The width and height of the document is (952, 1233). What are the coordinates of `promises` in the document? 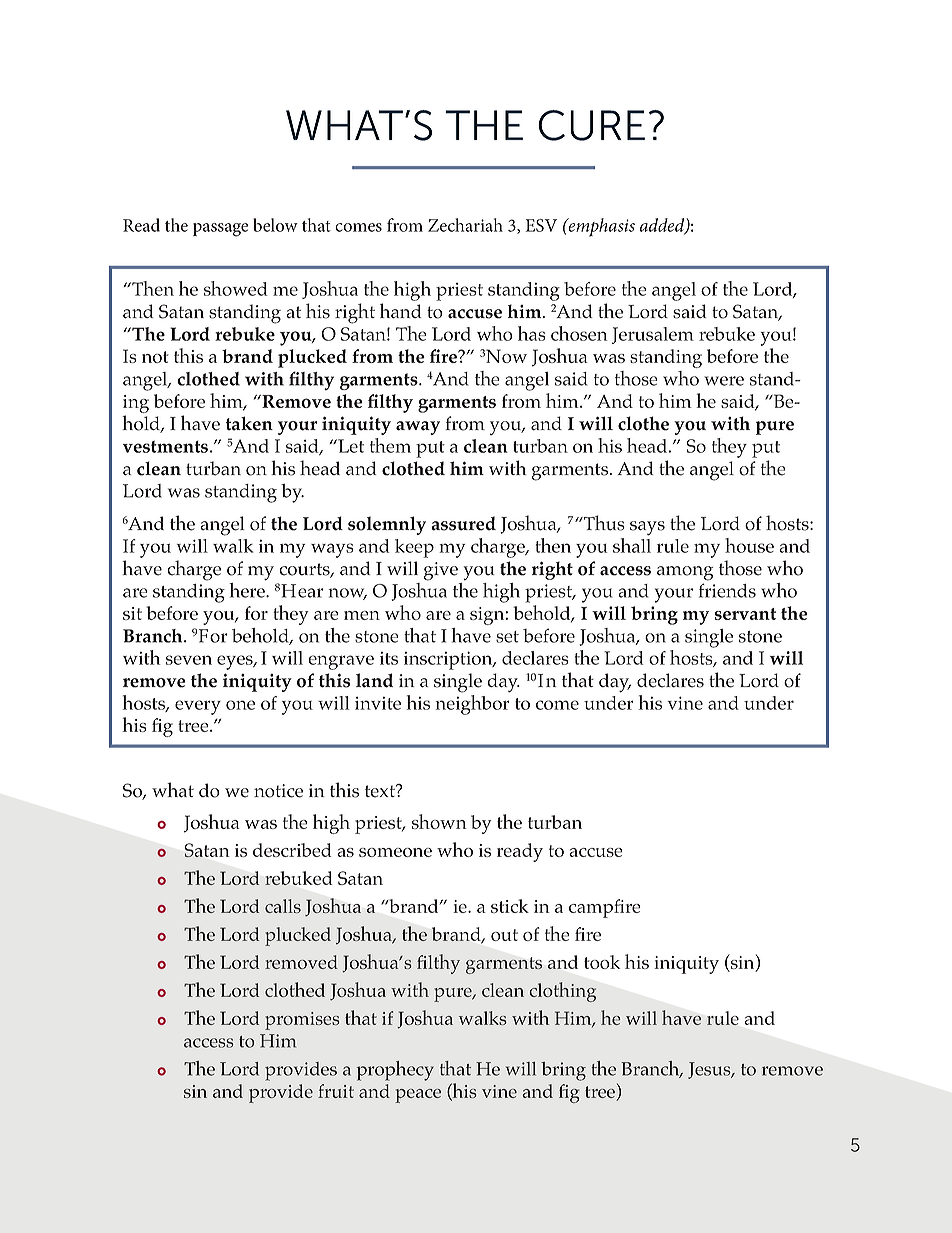 It's located at (302, 1021).
